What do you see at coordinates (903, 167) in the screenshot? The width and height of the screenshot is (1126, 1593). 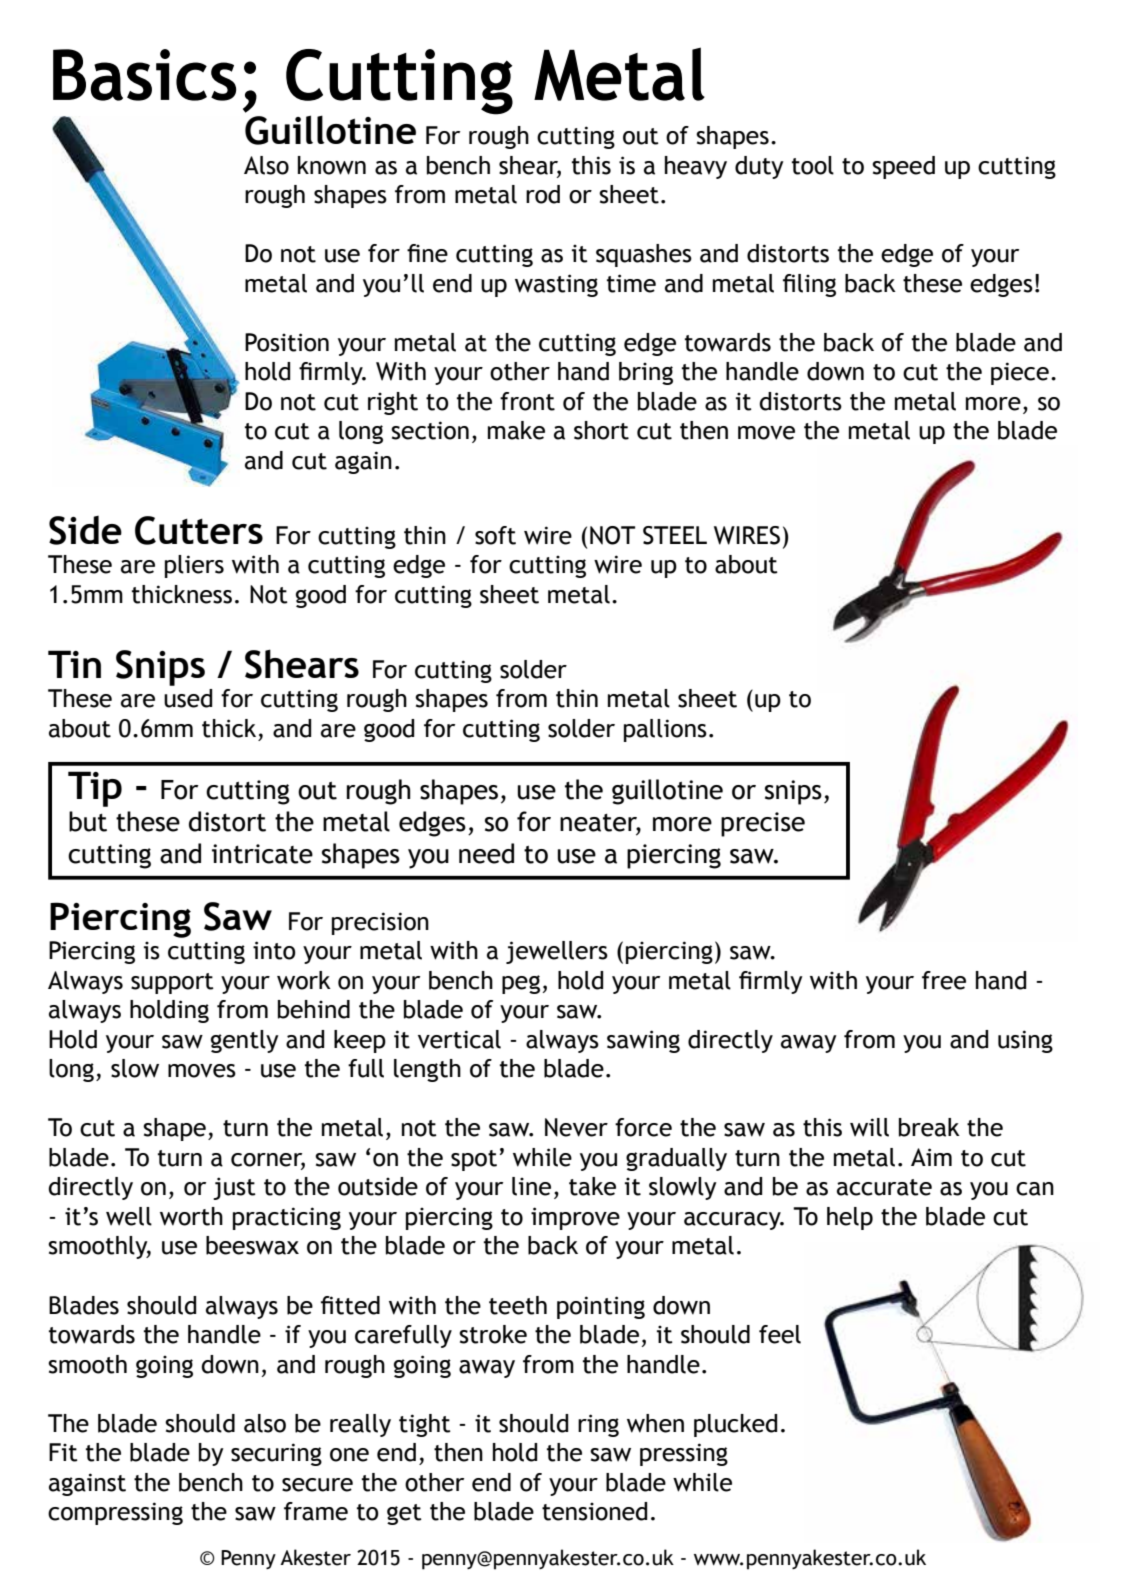 I see `speed` at bounding box center [903, 167].
